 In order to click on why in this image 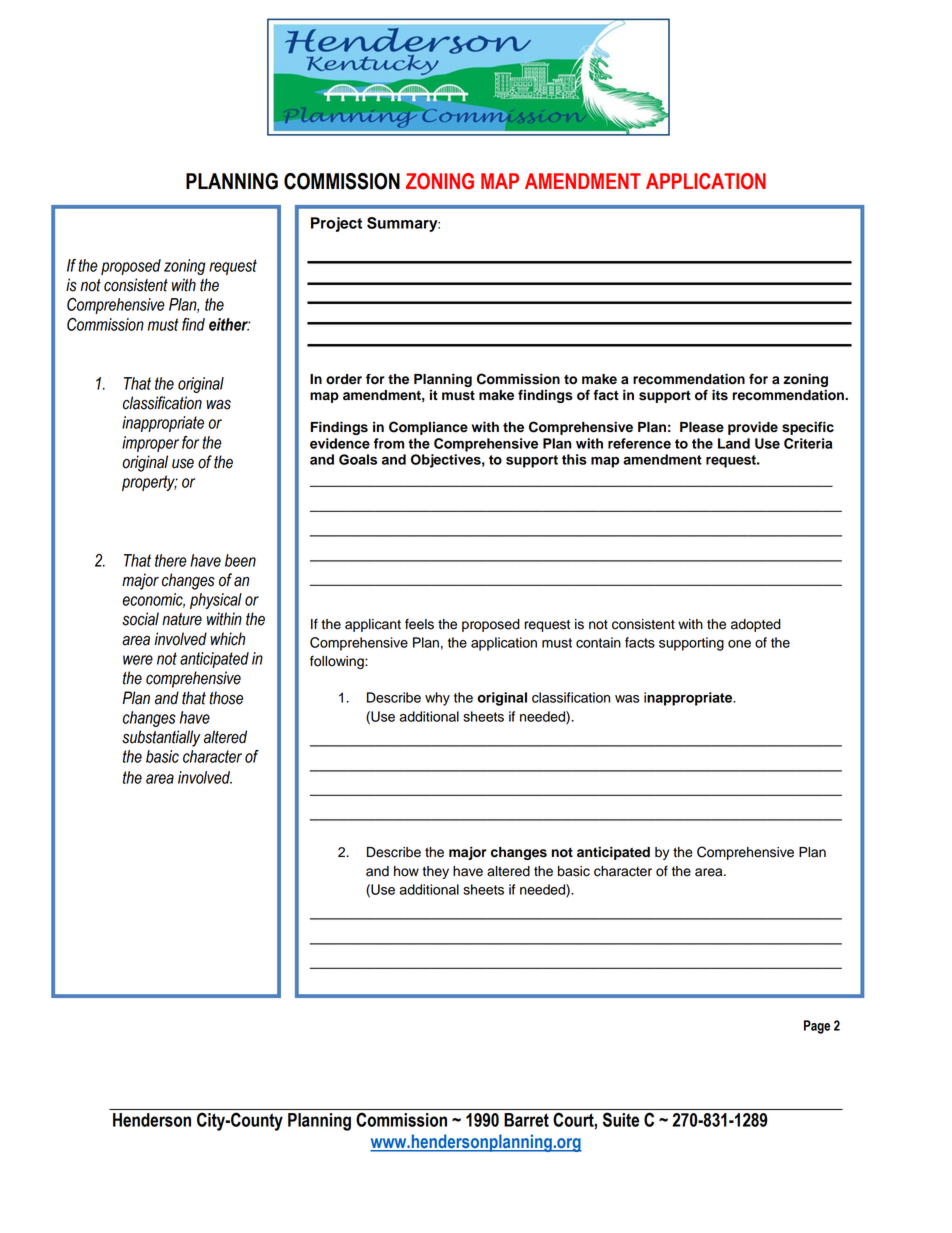, I will do `click(437, 699)`.
